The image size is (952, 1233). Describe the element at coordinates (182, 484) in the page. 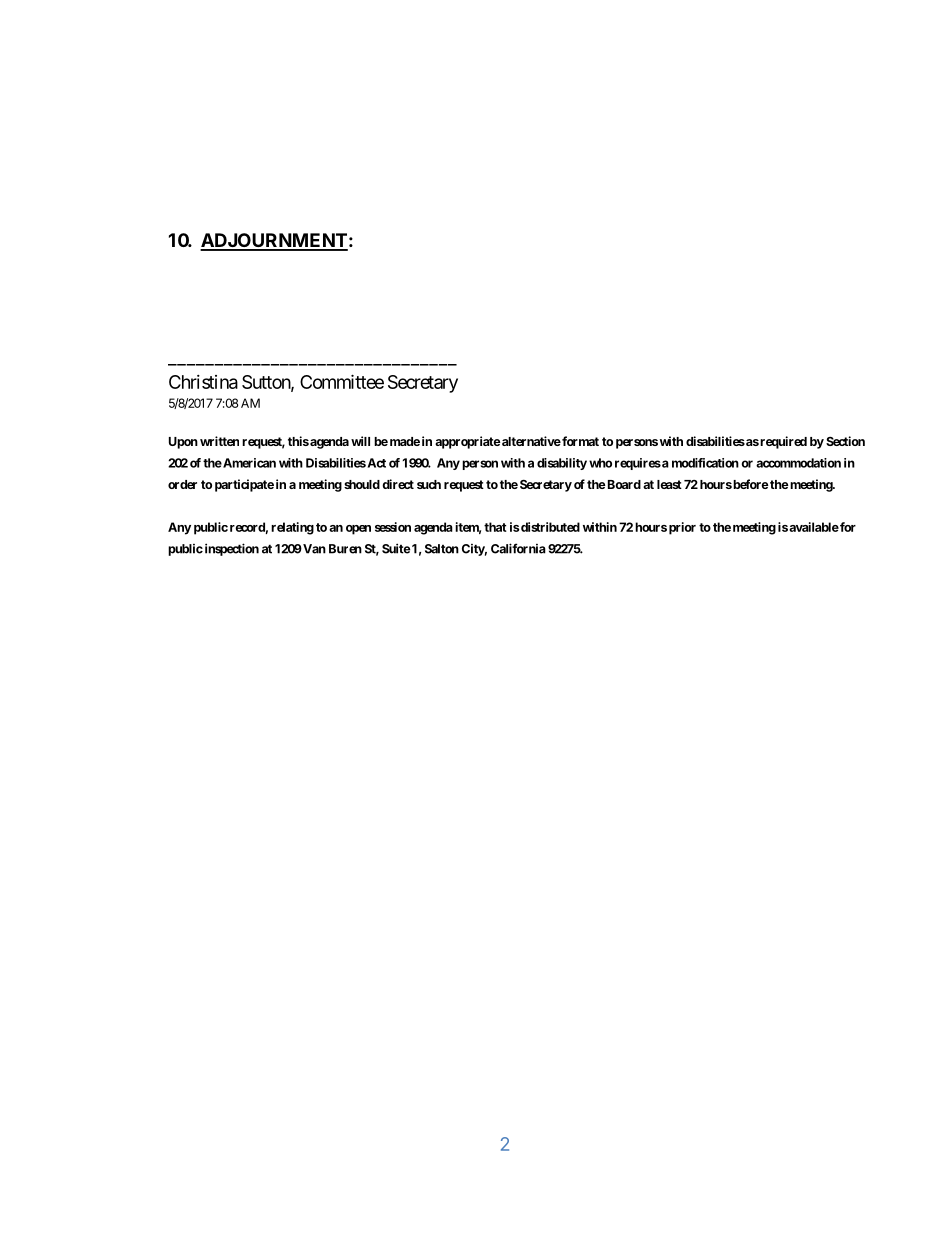

I see `order` at that location.
